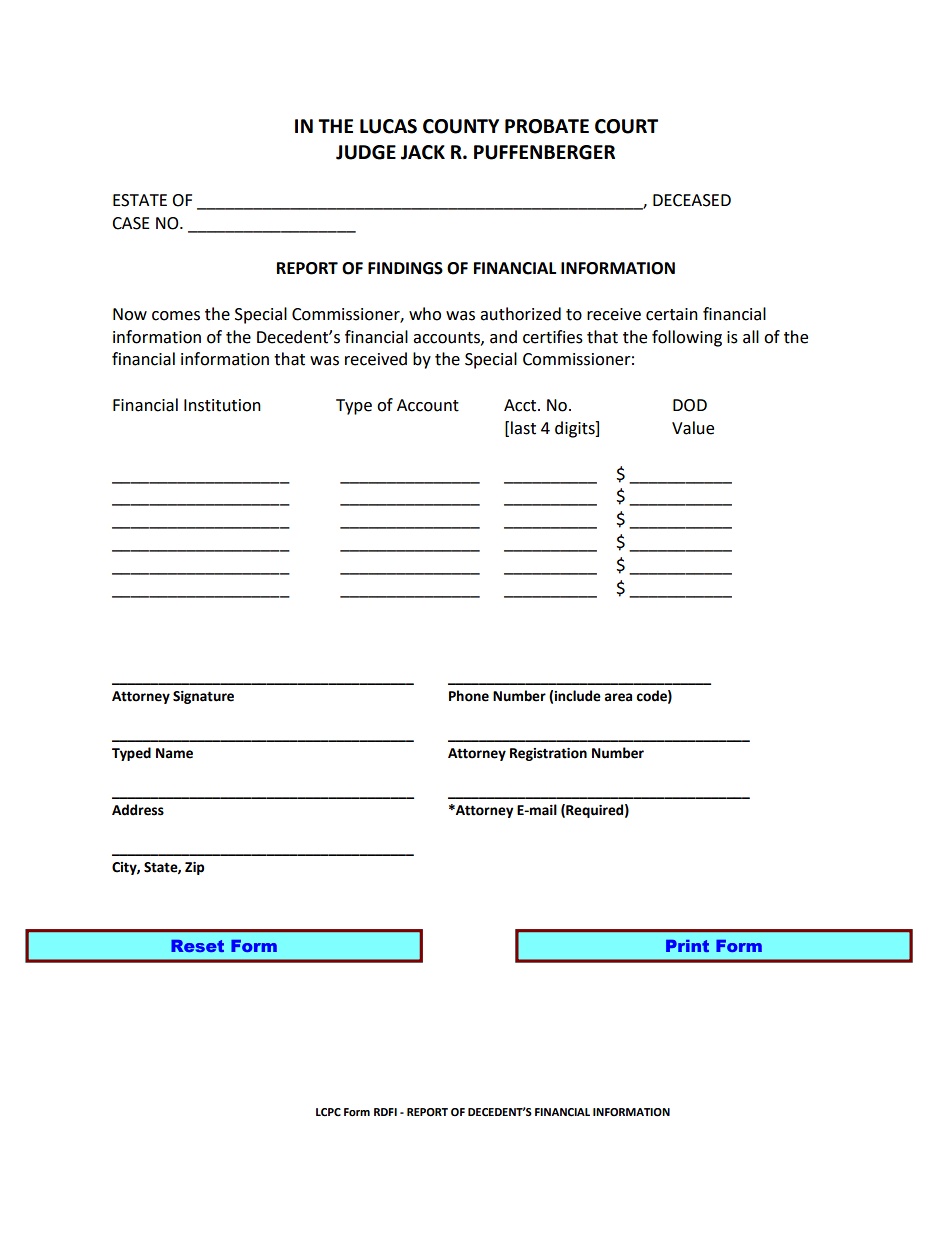  What do you see at coordinates (521, 405) in the screenshot?
I see `Acct` at bounding box center [521, 405].
